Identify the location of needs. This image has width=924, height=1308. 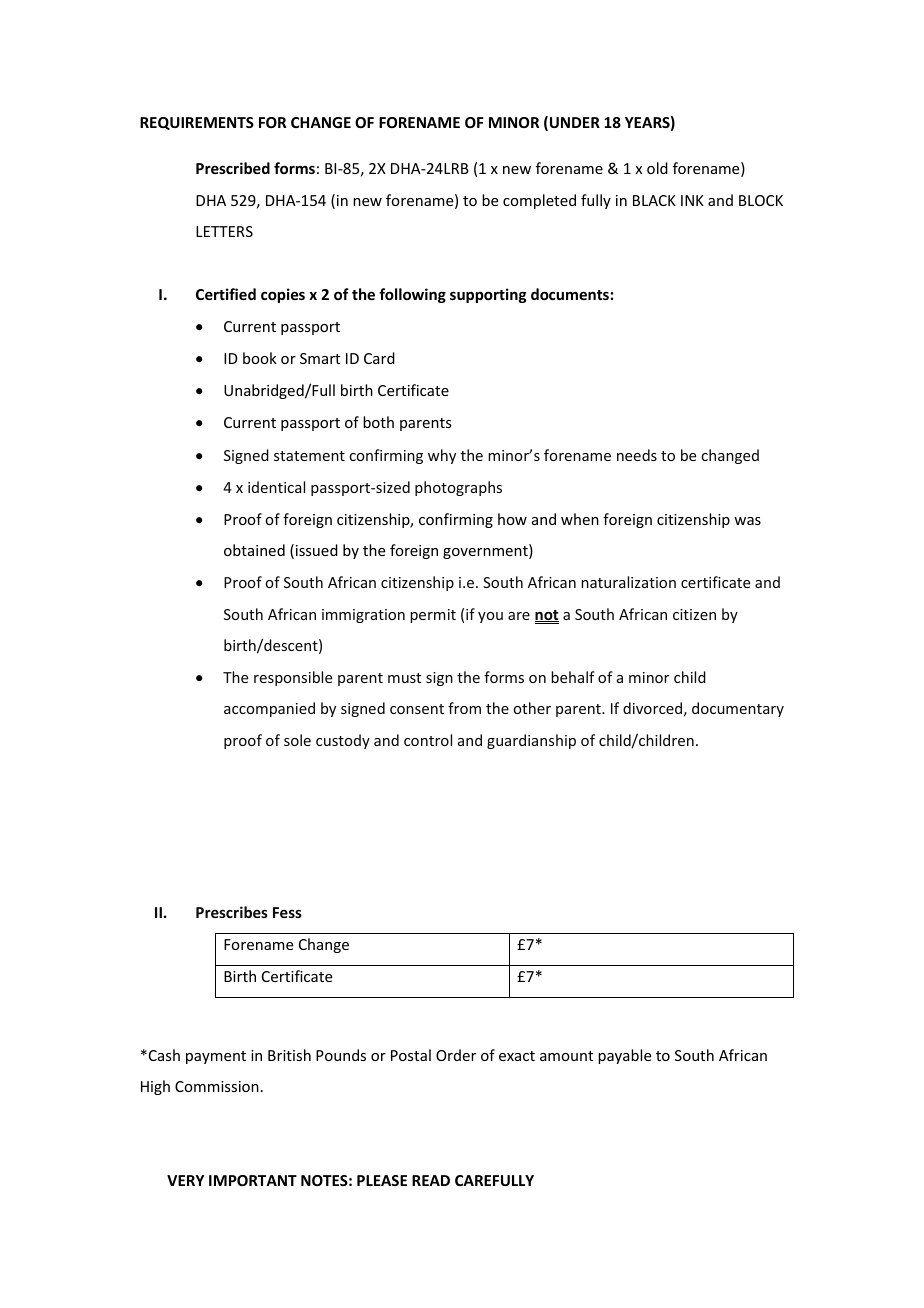
(637, 455).
